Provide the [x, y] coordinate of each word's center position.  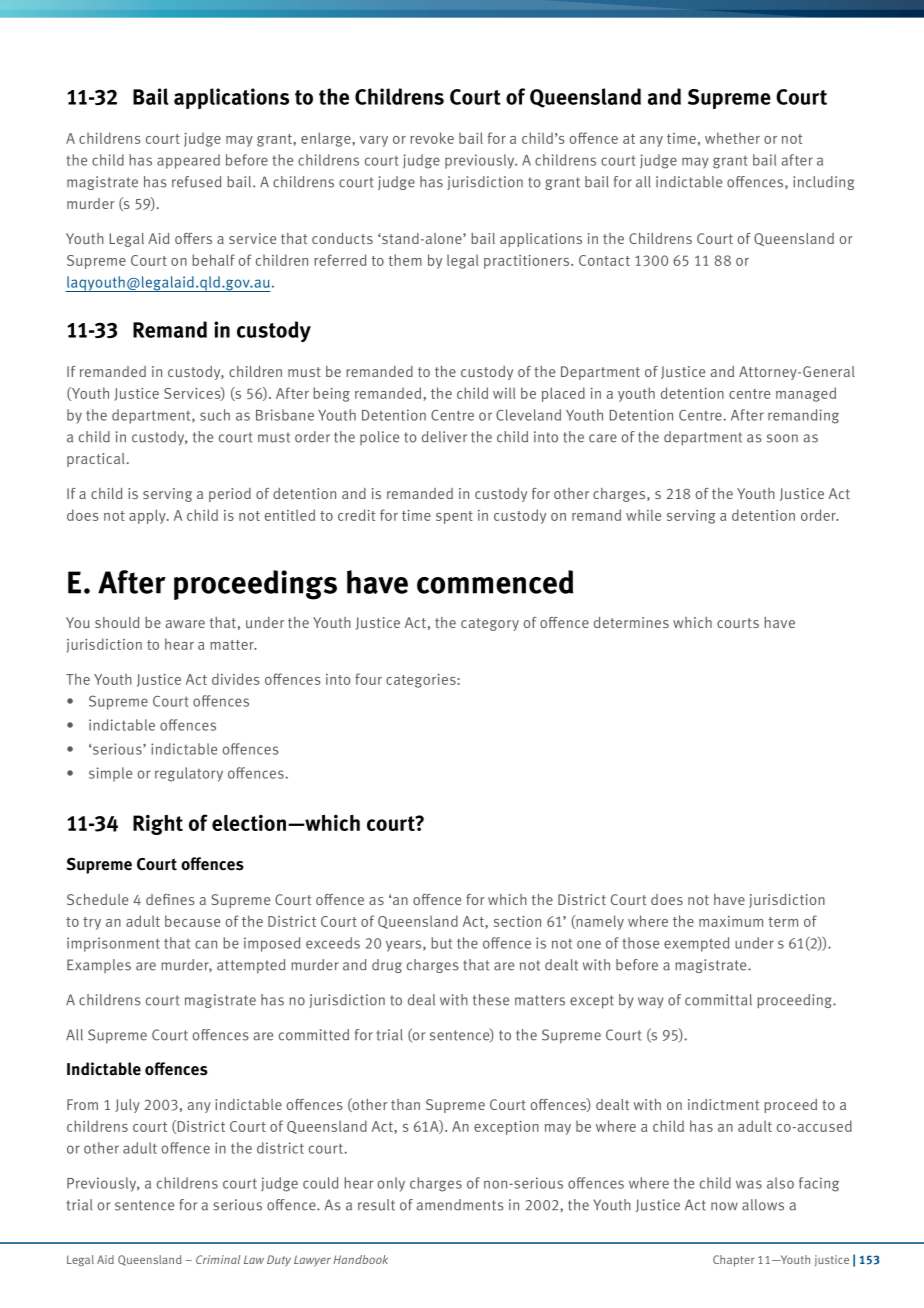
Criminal [218, 1259]
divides [236, 679]
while [643, 515]
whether [732, 138]
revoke [432, 138]
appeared [188, 161]
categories [422, 681]
